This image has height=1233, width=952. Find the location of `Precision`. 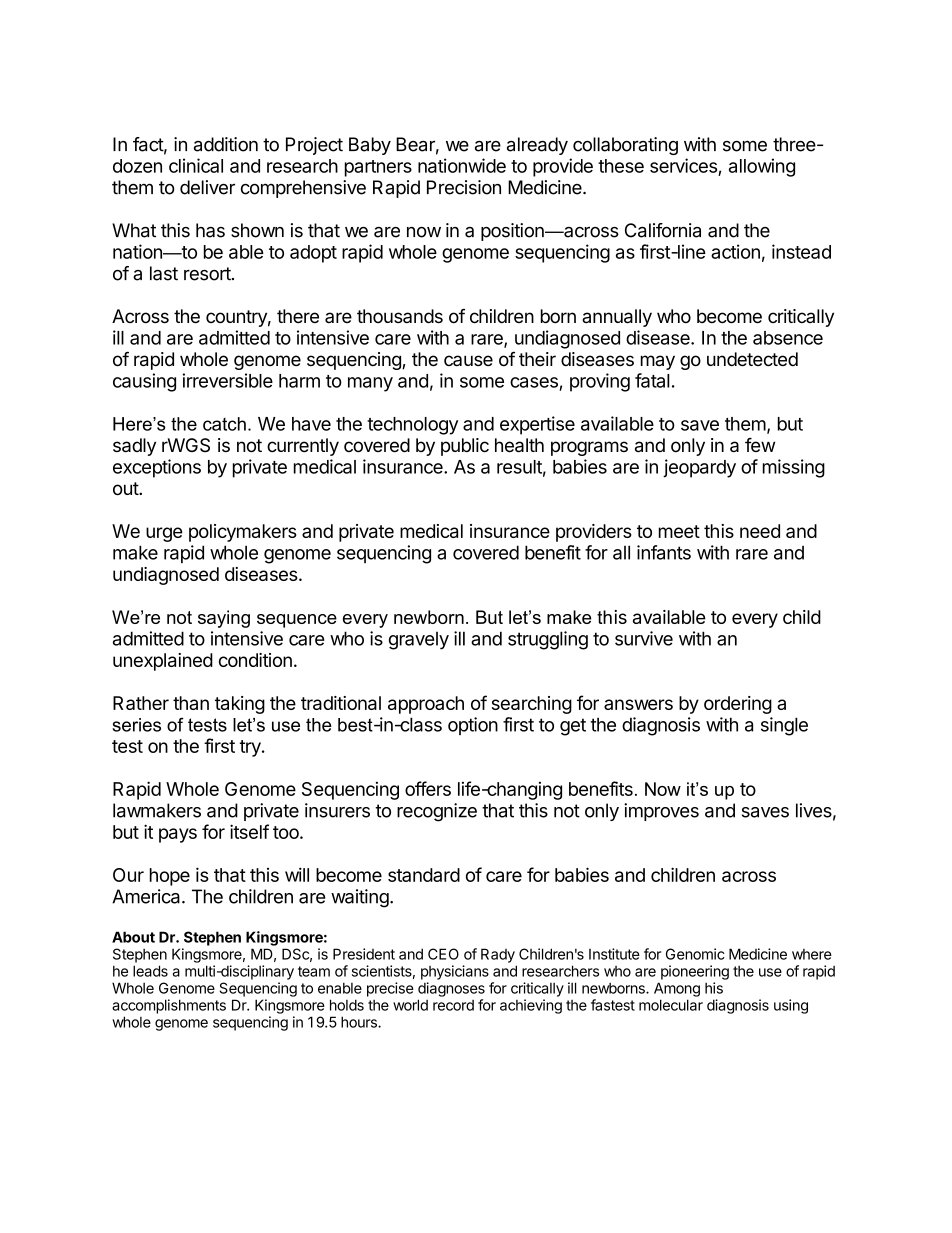

Precision is located at coordinates (464, 187).
